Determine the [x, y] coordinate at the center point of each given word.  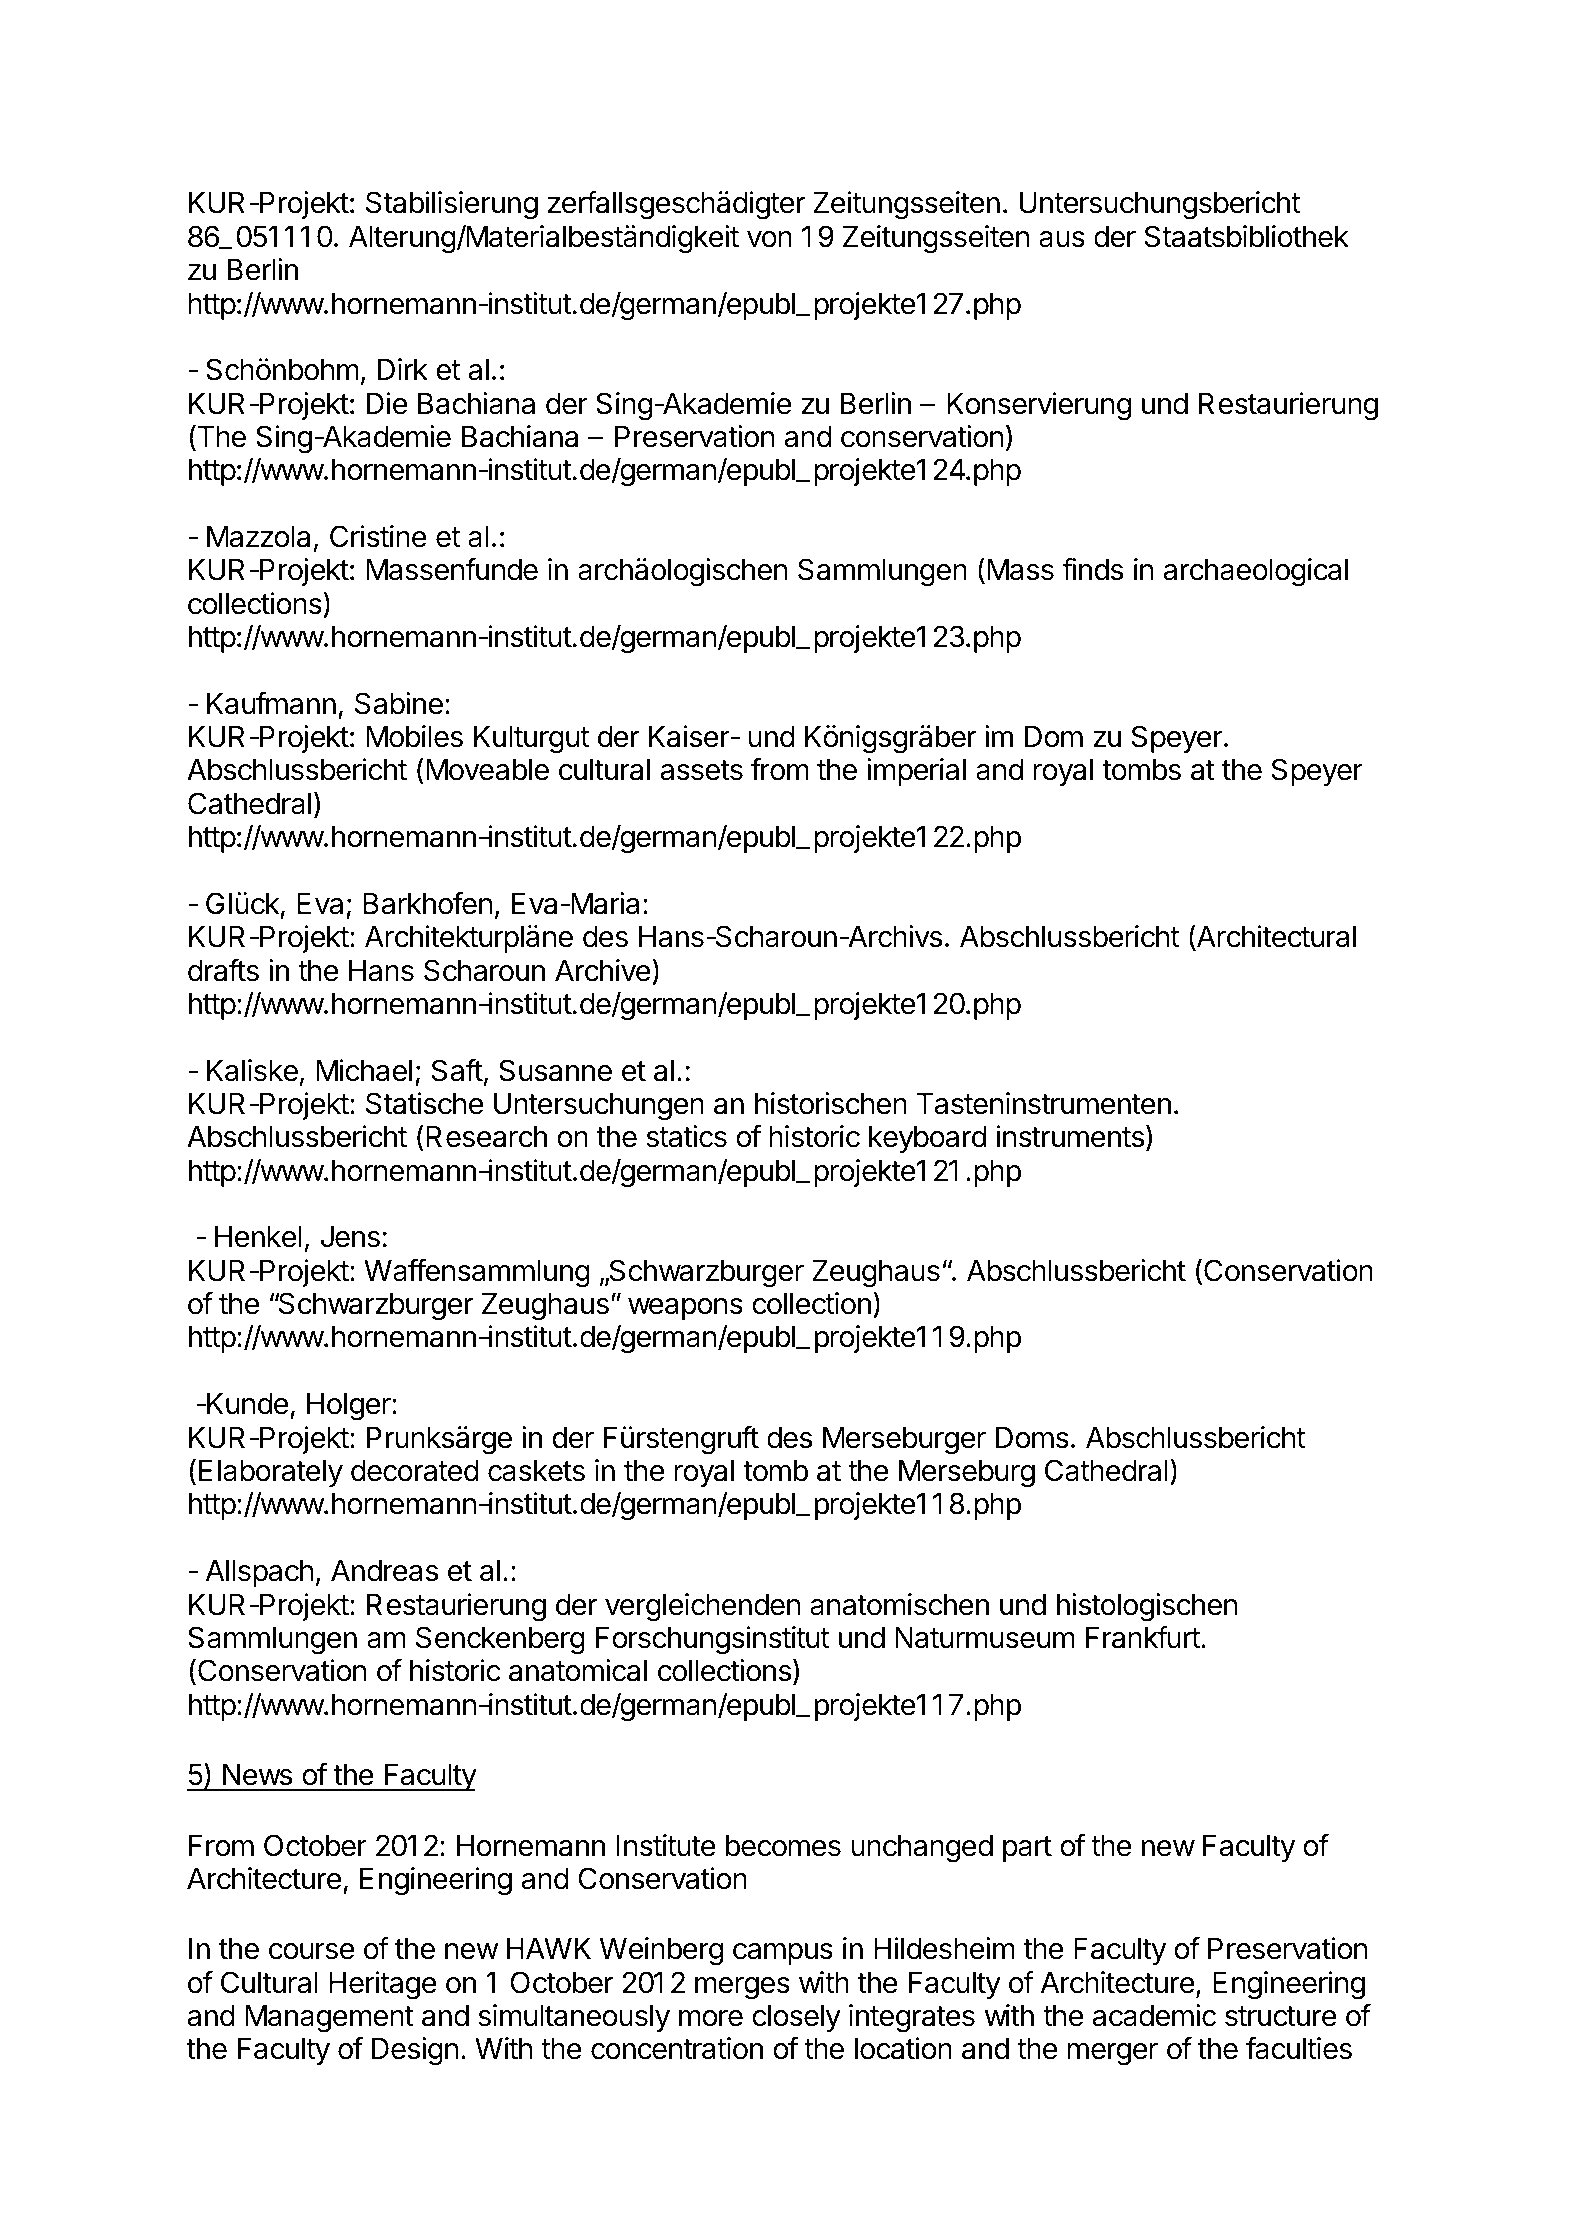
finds [1092, 569]
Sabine [399, 703]
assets [702, 770]
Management [330, 2019]
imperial [916, 772]
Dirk [403, 369]
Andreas [384, 1571]
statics [686, 1136]
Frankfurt [1143, 1637]
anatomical [578, 1670]
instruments [1070, 1136]
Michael [364, 1070]
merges [742, 1988]
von [769, 239]
